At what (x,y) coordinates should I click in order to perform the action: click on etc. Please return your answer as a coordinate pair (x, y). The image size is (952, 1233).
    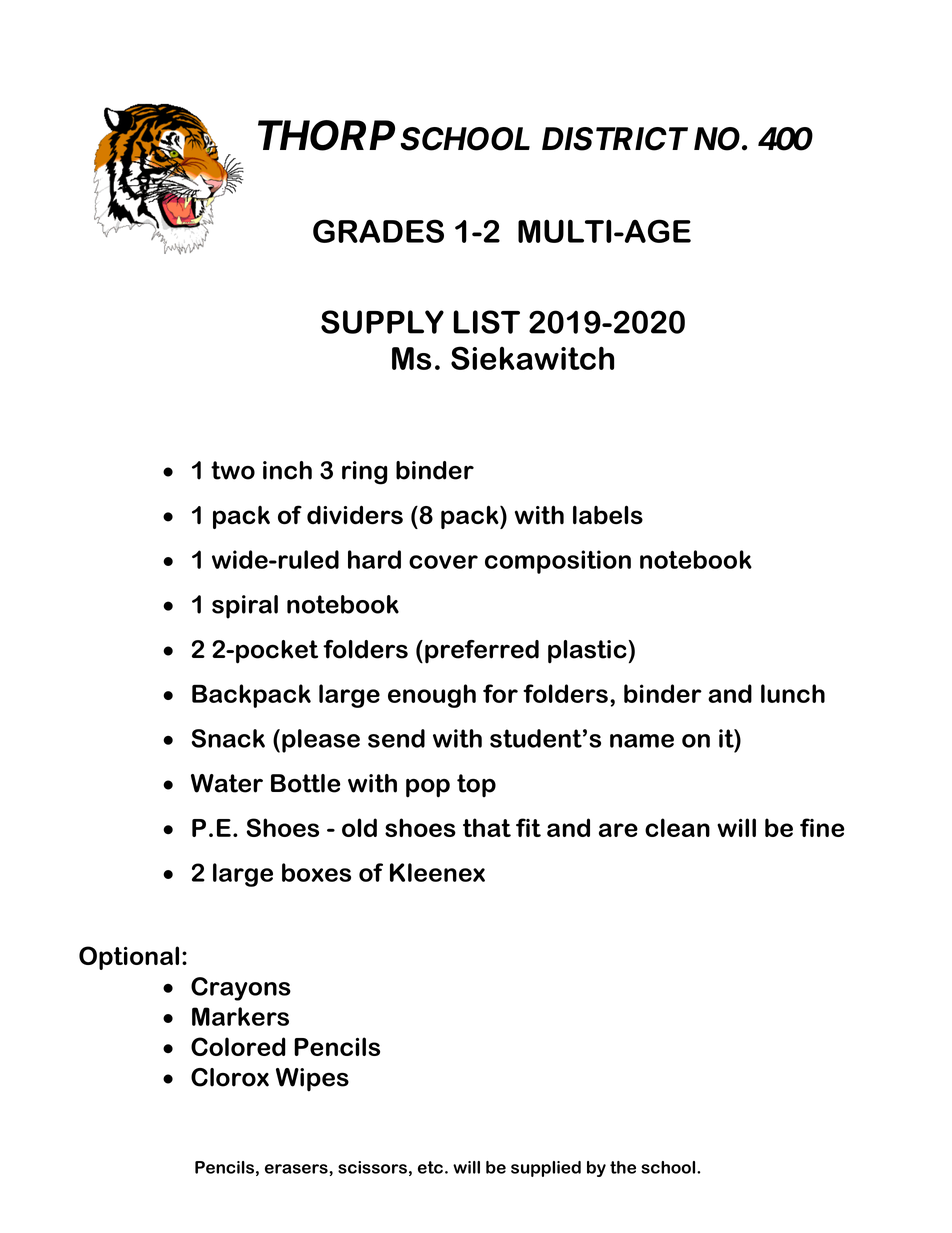
    Looking at the image, I should click on (430, 1167).
